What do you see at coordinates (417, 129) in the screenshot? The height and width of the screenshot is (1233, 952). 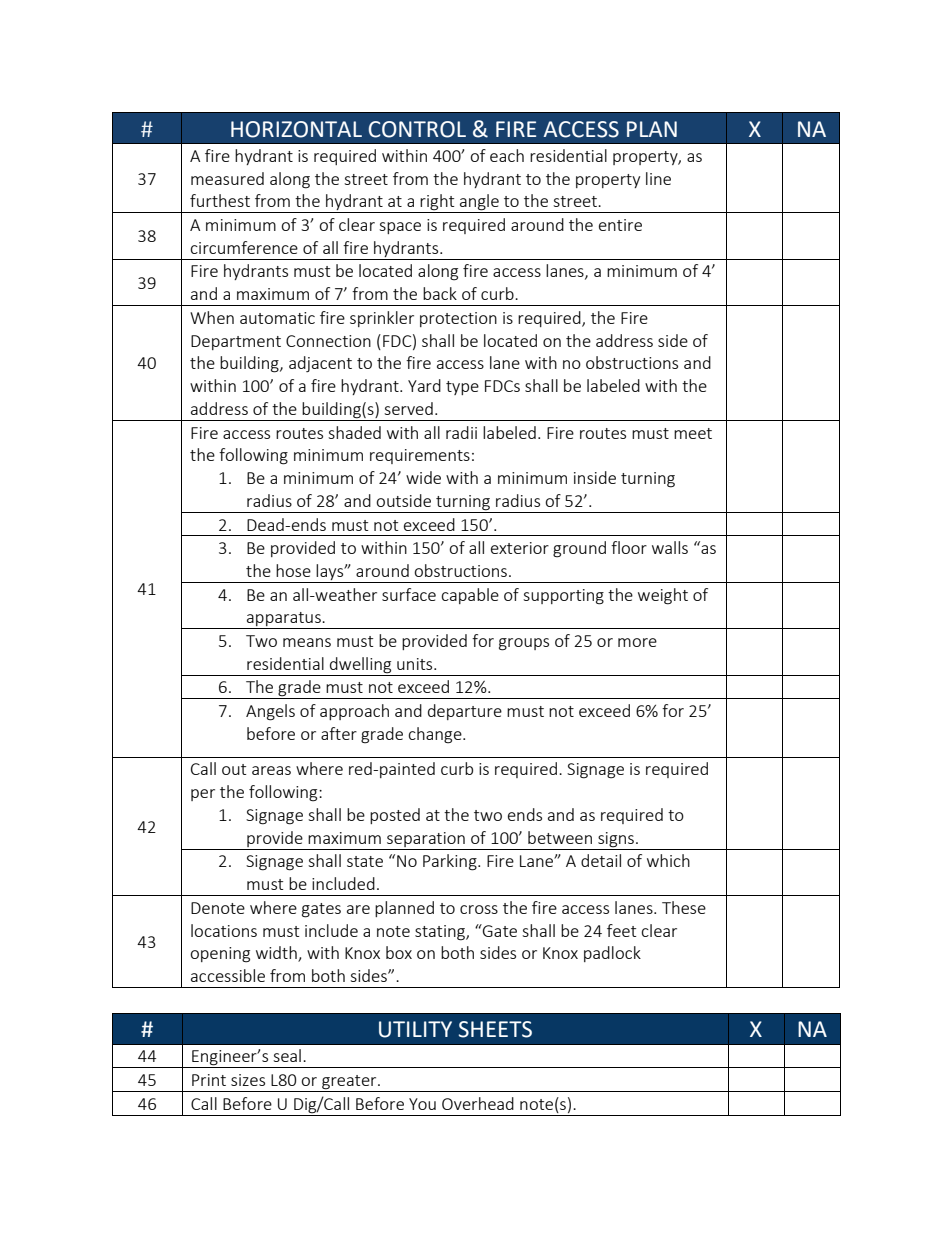 I see `CONTROL` at bounding box center [417, 129].
